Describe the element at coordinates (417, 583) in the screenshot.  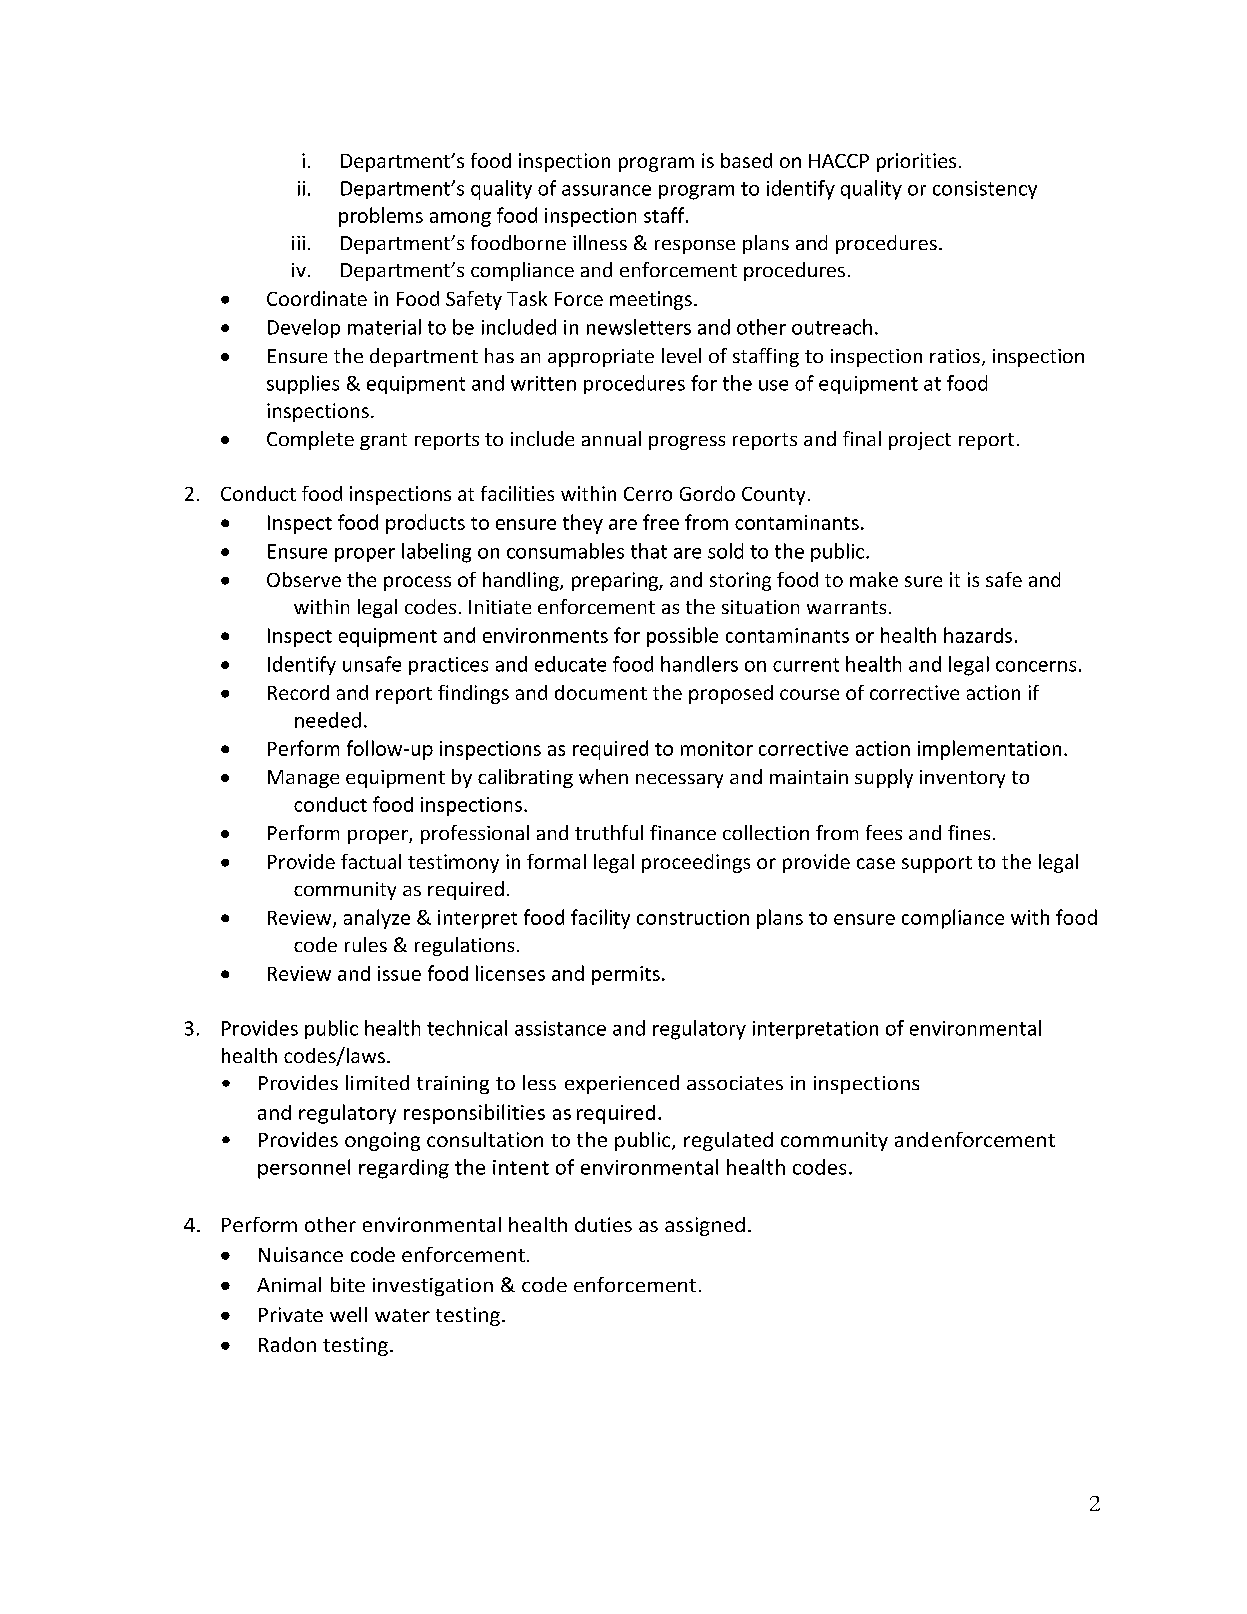
I see `process` at that location.
